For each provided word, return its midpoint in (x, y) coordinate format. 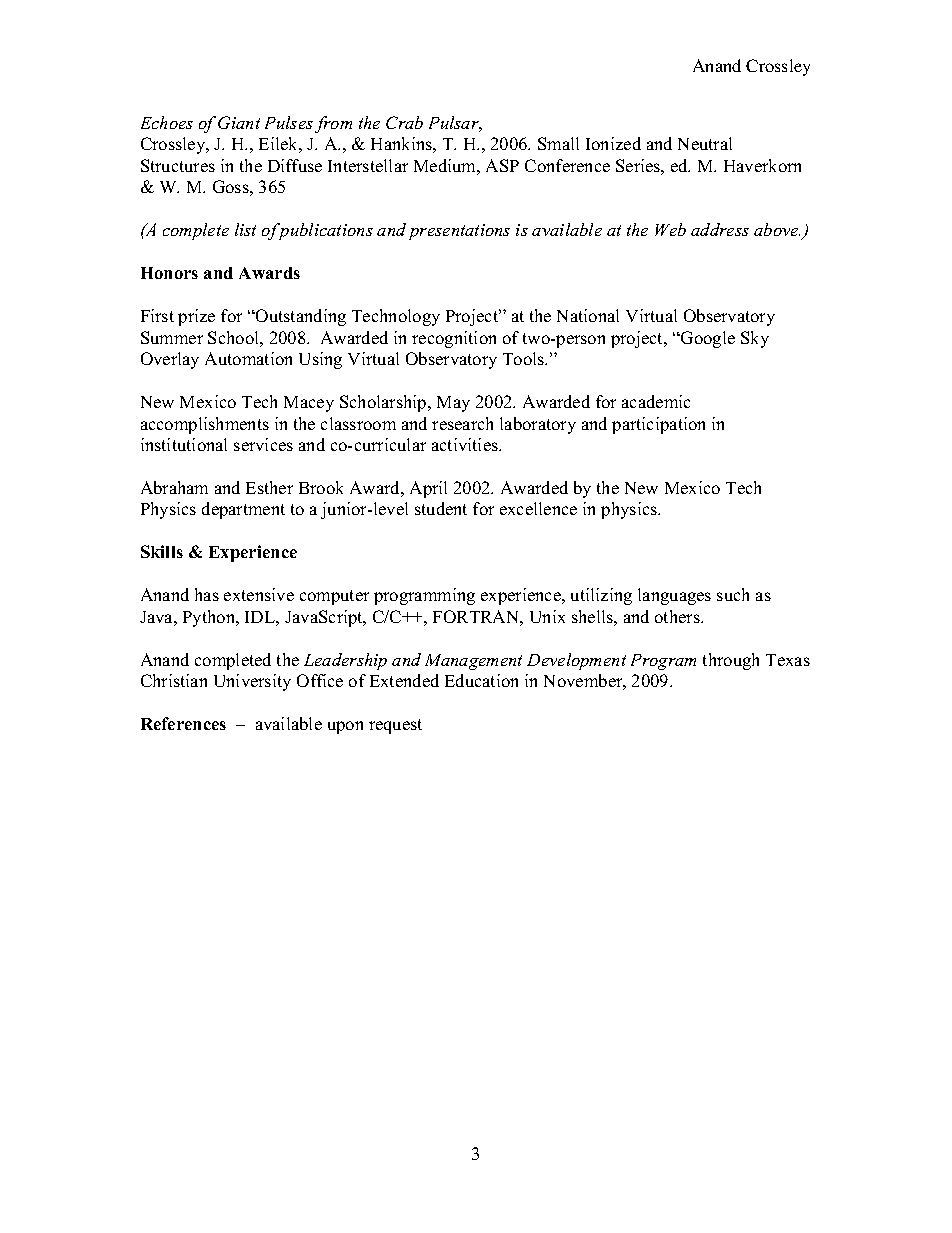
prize (196, 317)
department (243, 510)
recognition (454, 339)
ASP (502, 165)
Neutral (705, 143)
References (183, 723)
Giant (239, 122)
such (733, 594)
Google (707, 339)
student (441, 508)
